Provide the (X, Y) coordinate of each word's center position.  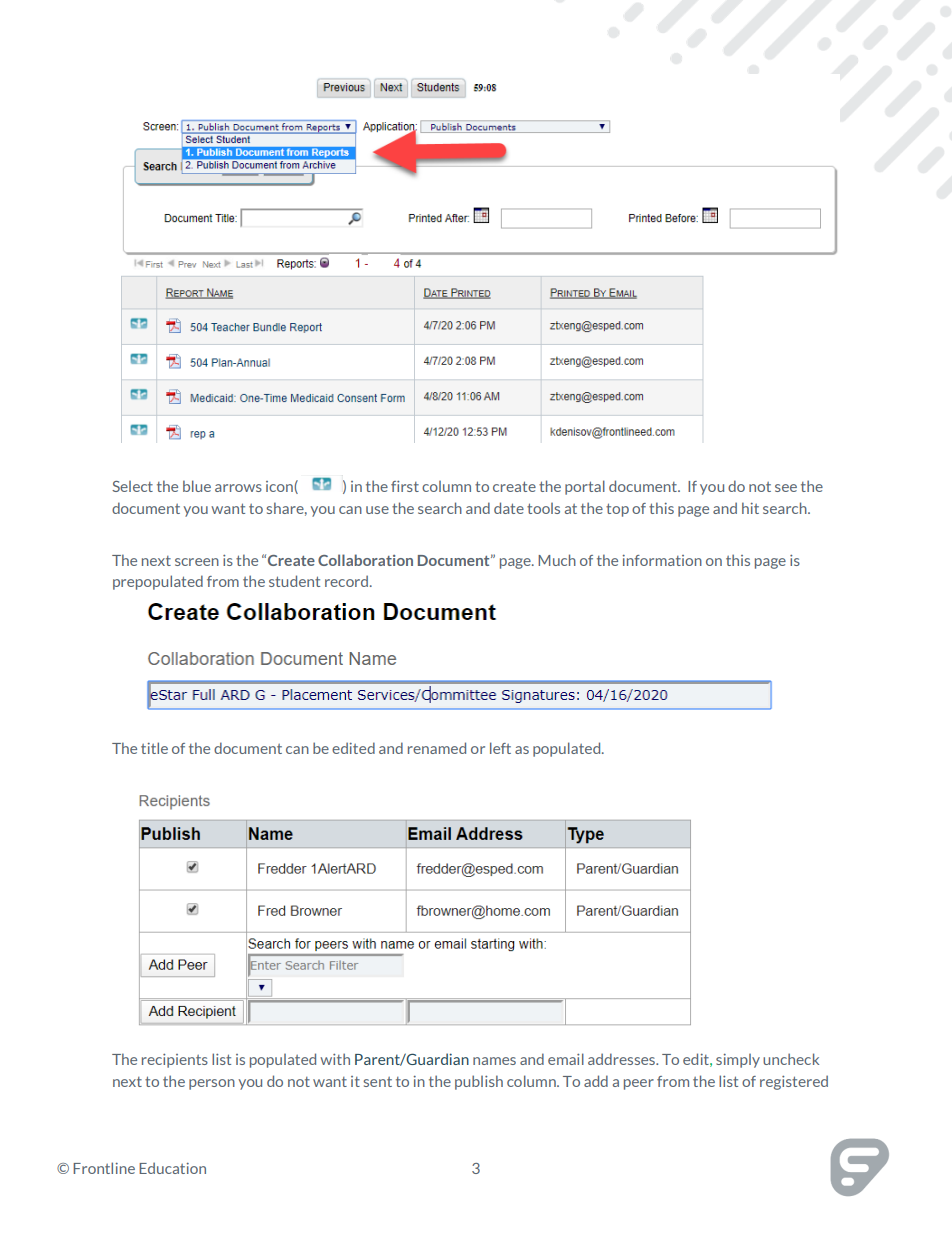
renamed (437, 748)
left (500, 748)
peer (639, 1084)
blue (197, 486)
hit (750, 508)
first (405, 486)
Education (172, 1168)
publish (479, 1082)
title (154, 748)
